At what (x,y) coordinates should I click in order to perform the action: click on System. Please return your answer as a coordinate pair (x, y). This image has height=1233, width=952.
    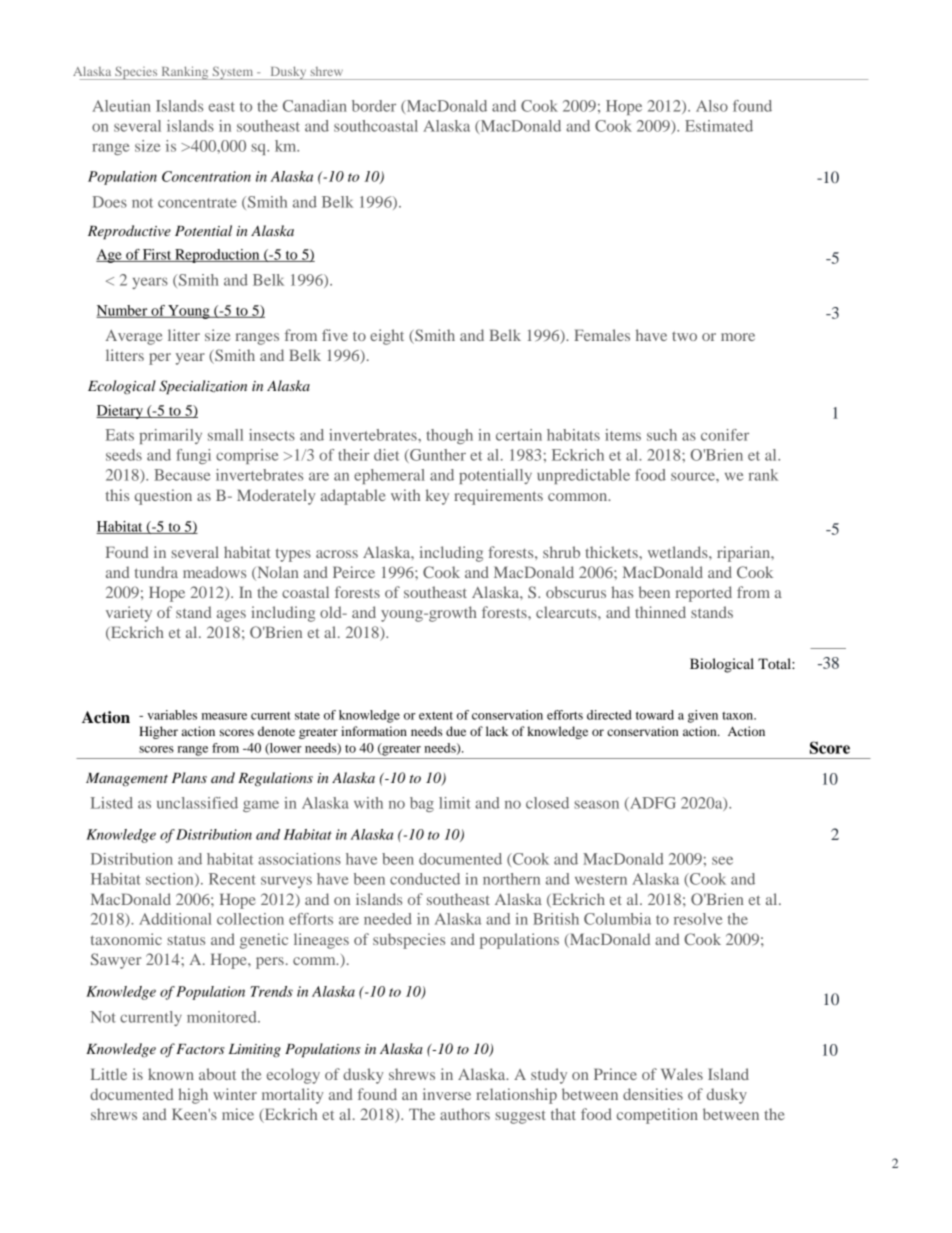
    Looking at the image, I should click on (233, 73).
